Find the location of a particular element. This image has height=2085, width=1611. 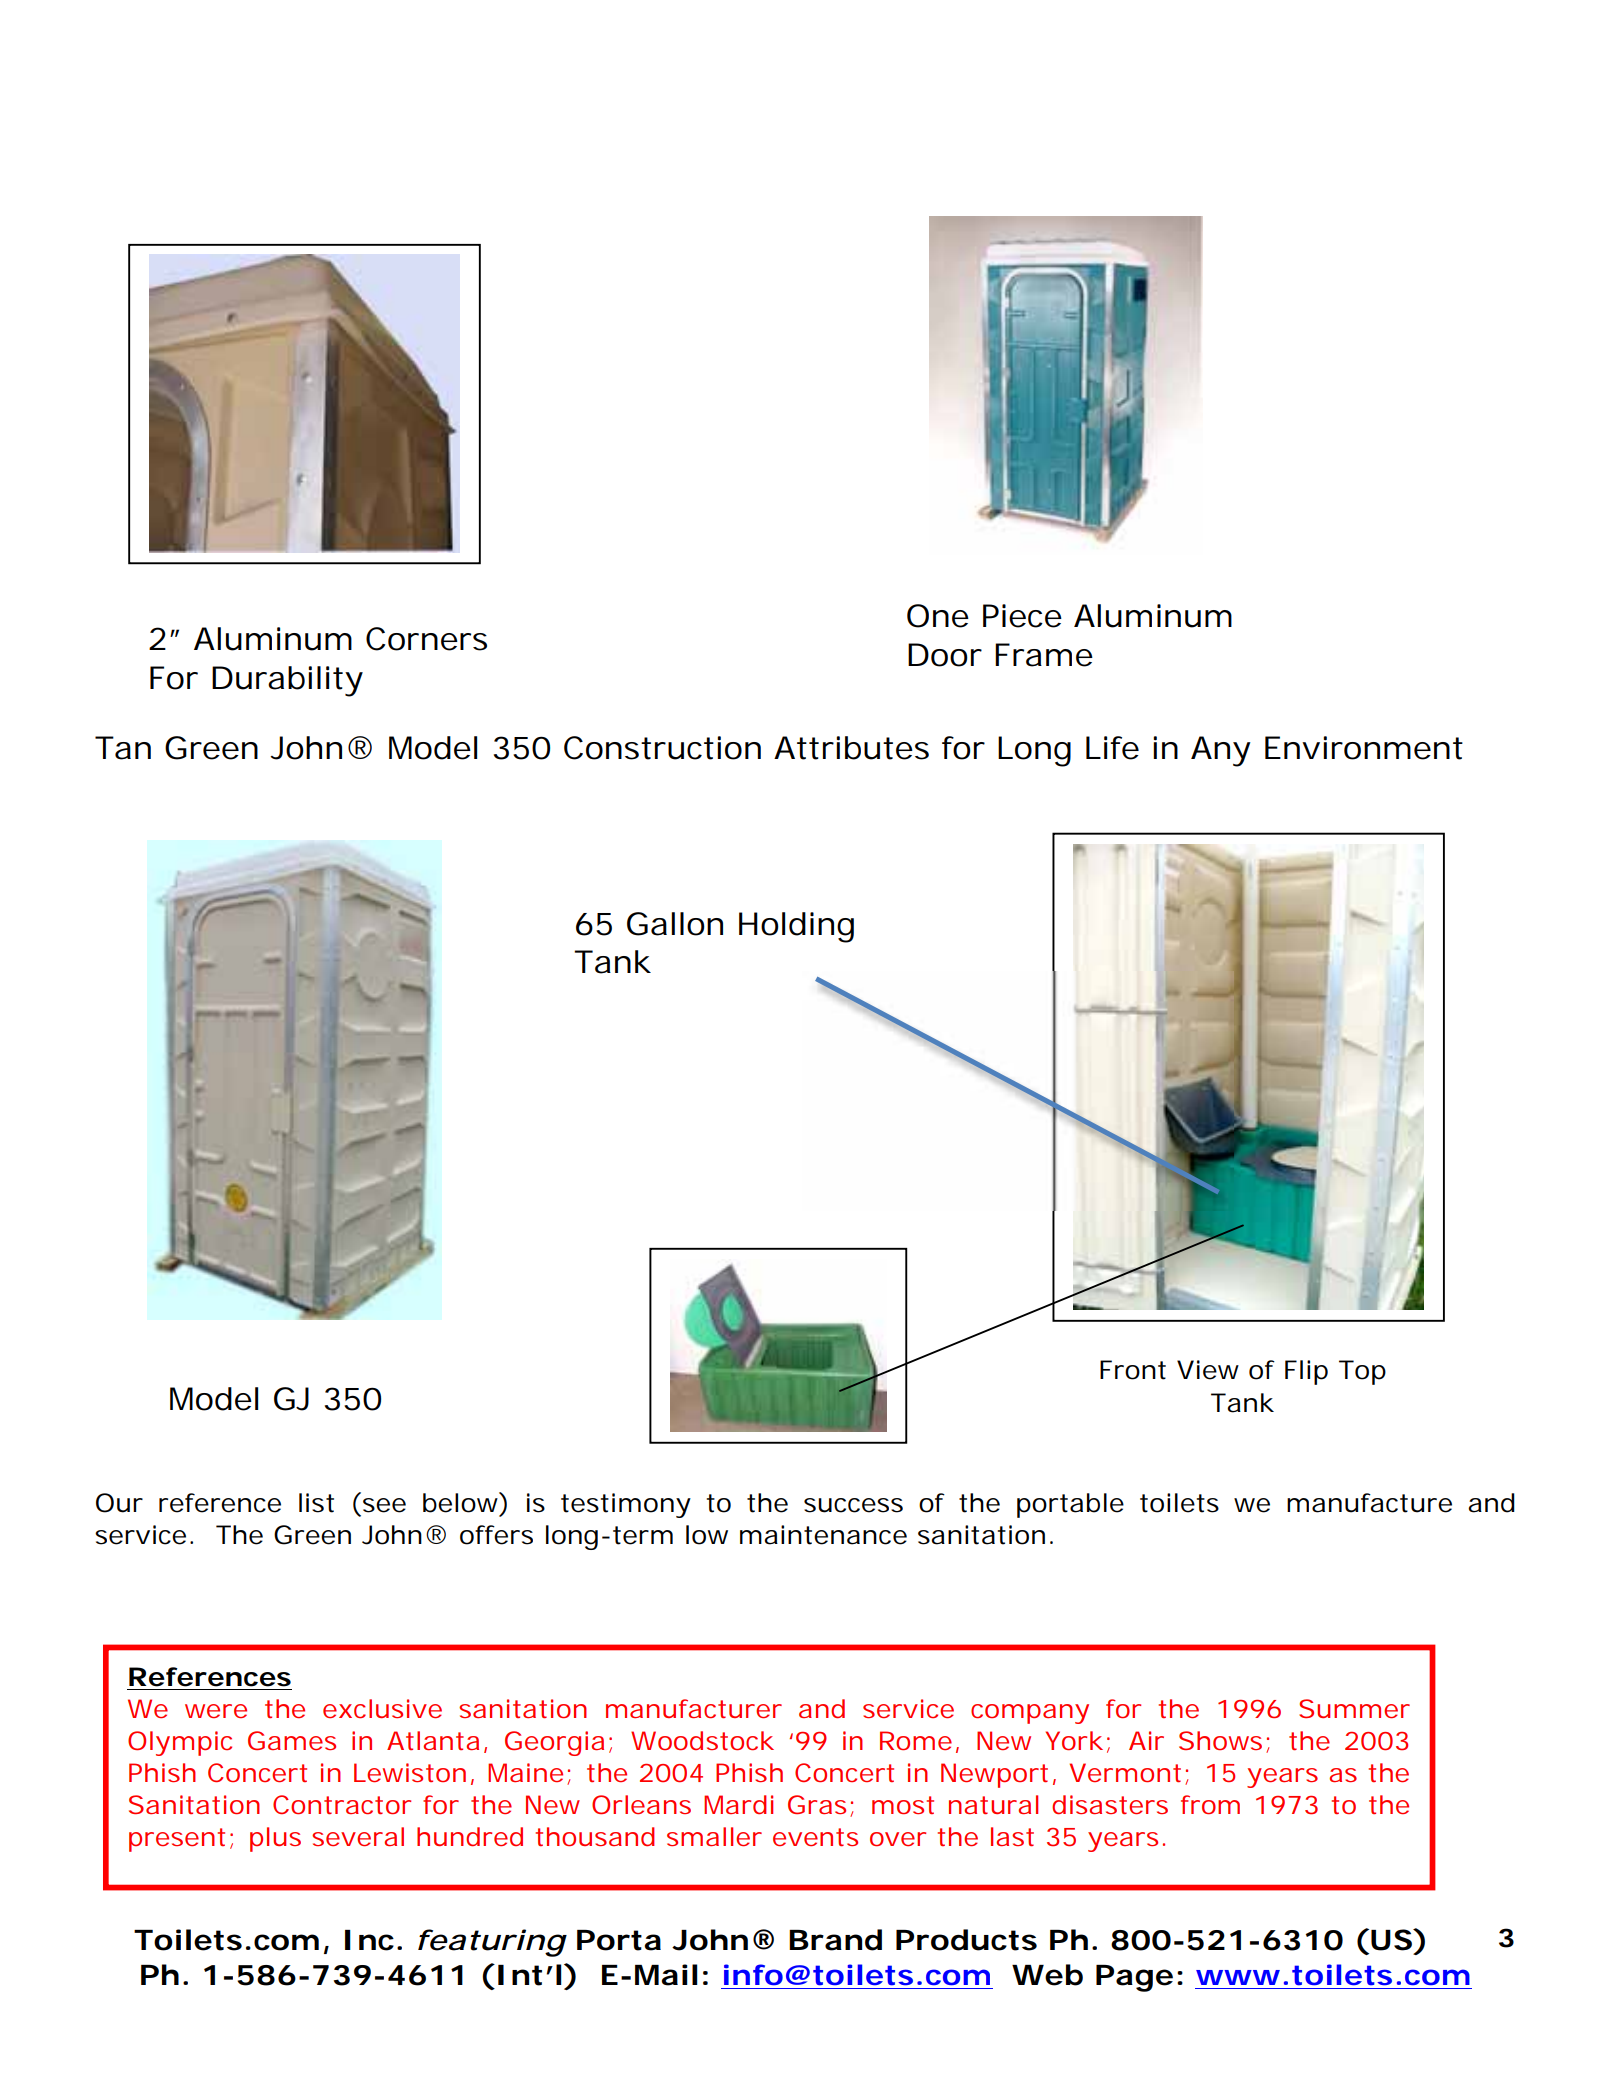

maintenance is located at coordinates (823, 1535).
